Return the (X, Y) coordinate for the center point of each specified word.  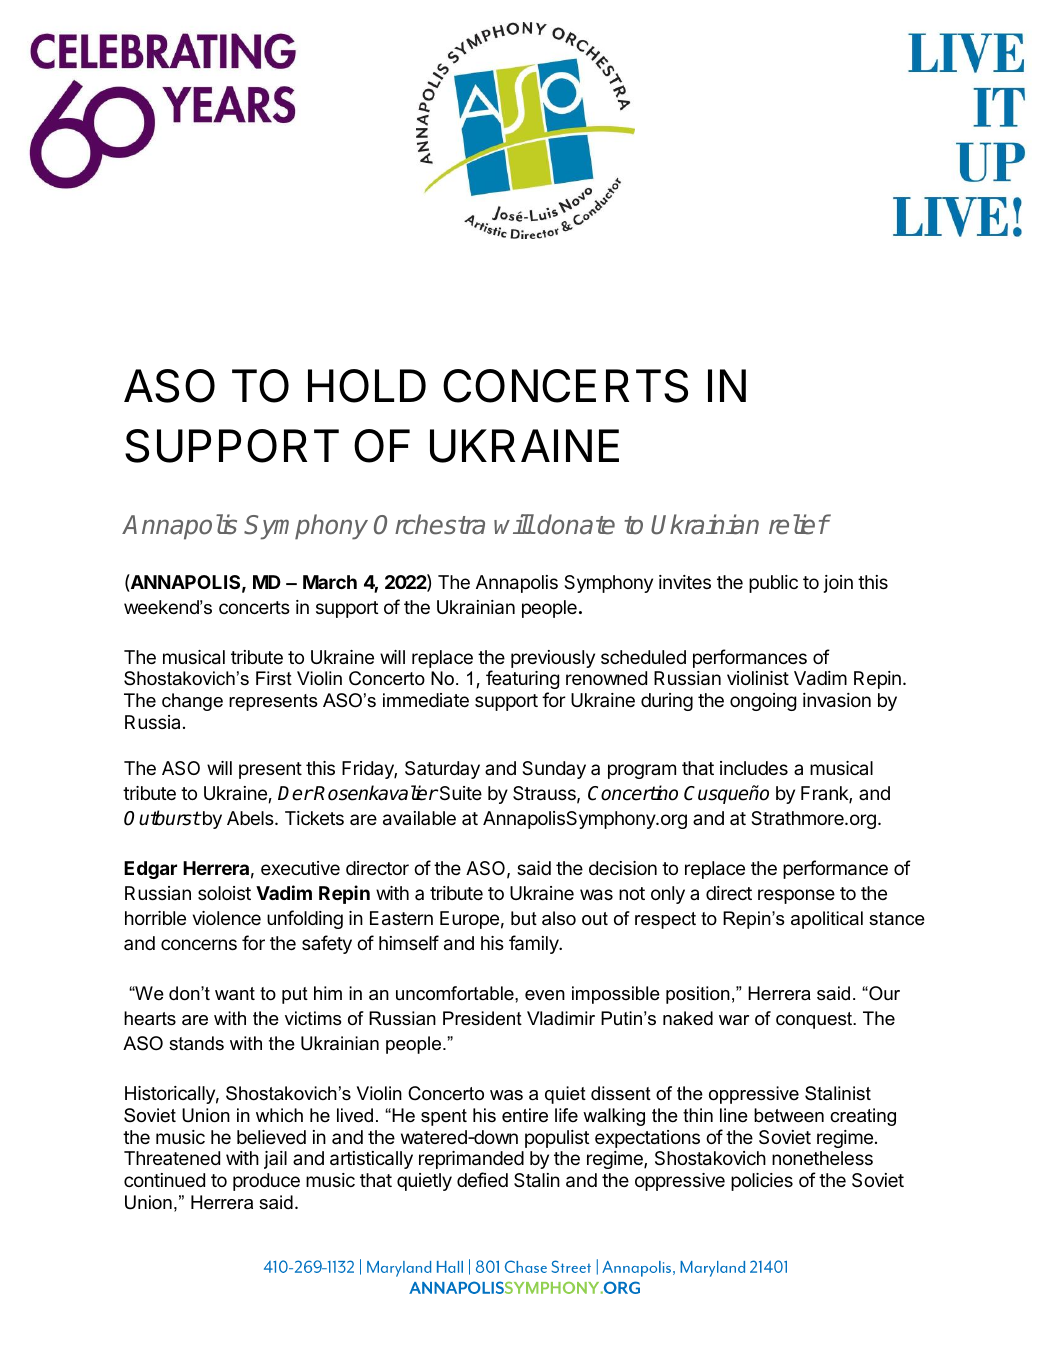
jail (275, 1160)
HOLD (367, 386)
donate (576, 524)
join (838, 584)
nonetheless (822, 1158)
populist (557, 1139)
